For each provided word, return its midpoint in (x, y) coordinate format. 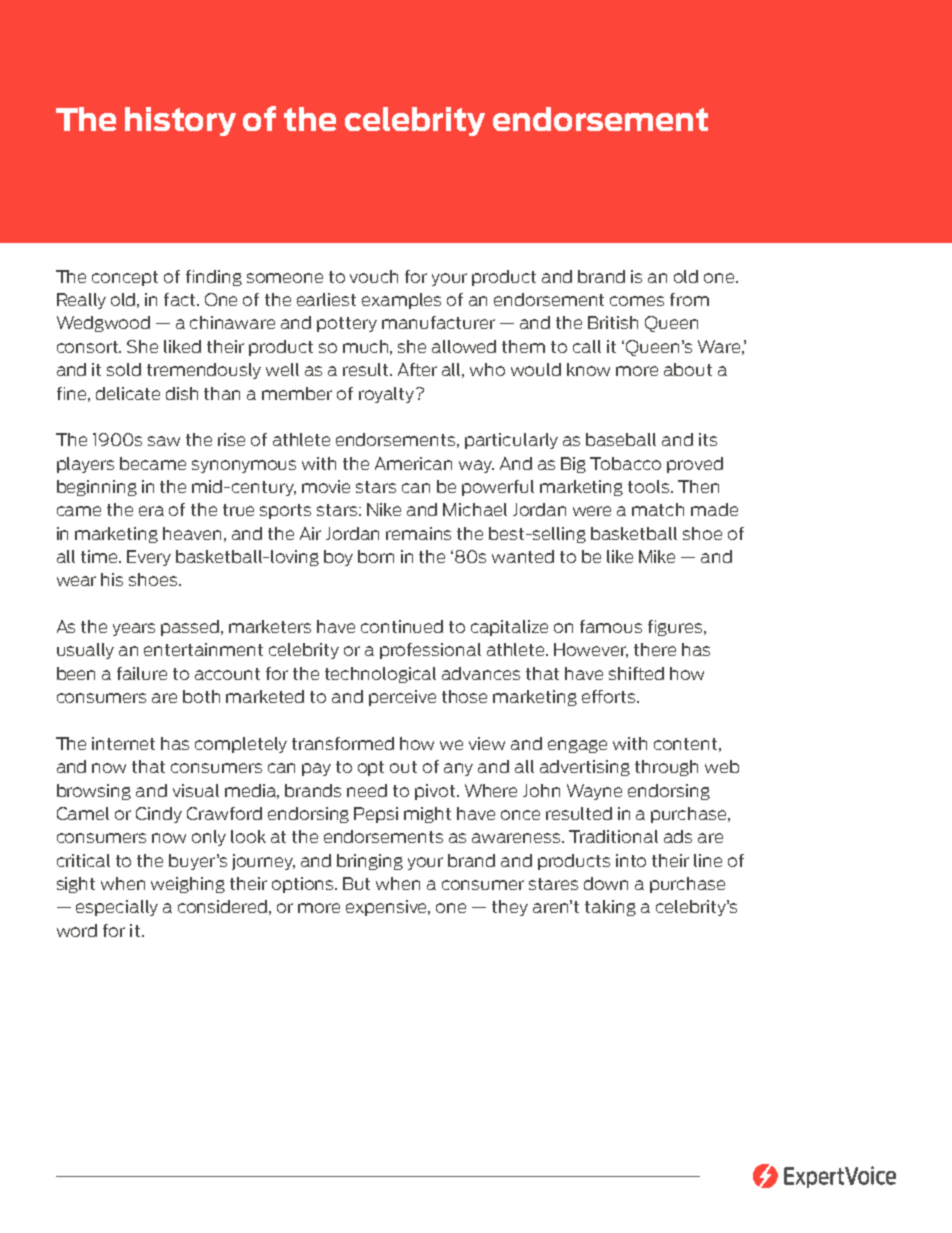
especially (117, 908)
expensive (388, 908)
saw (164, 441)
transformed (343, 743)
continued (402, 626)
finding (214, 278)
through (666, 768)
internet (123, 743)
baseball (621, 439)
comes (637, 301)
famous (611, 626)
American (413, 463)
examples (401, 301)
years (134, 629)
